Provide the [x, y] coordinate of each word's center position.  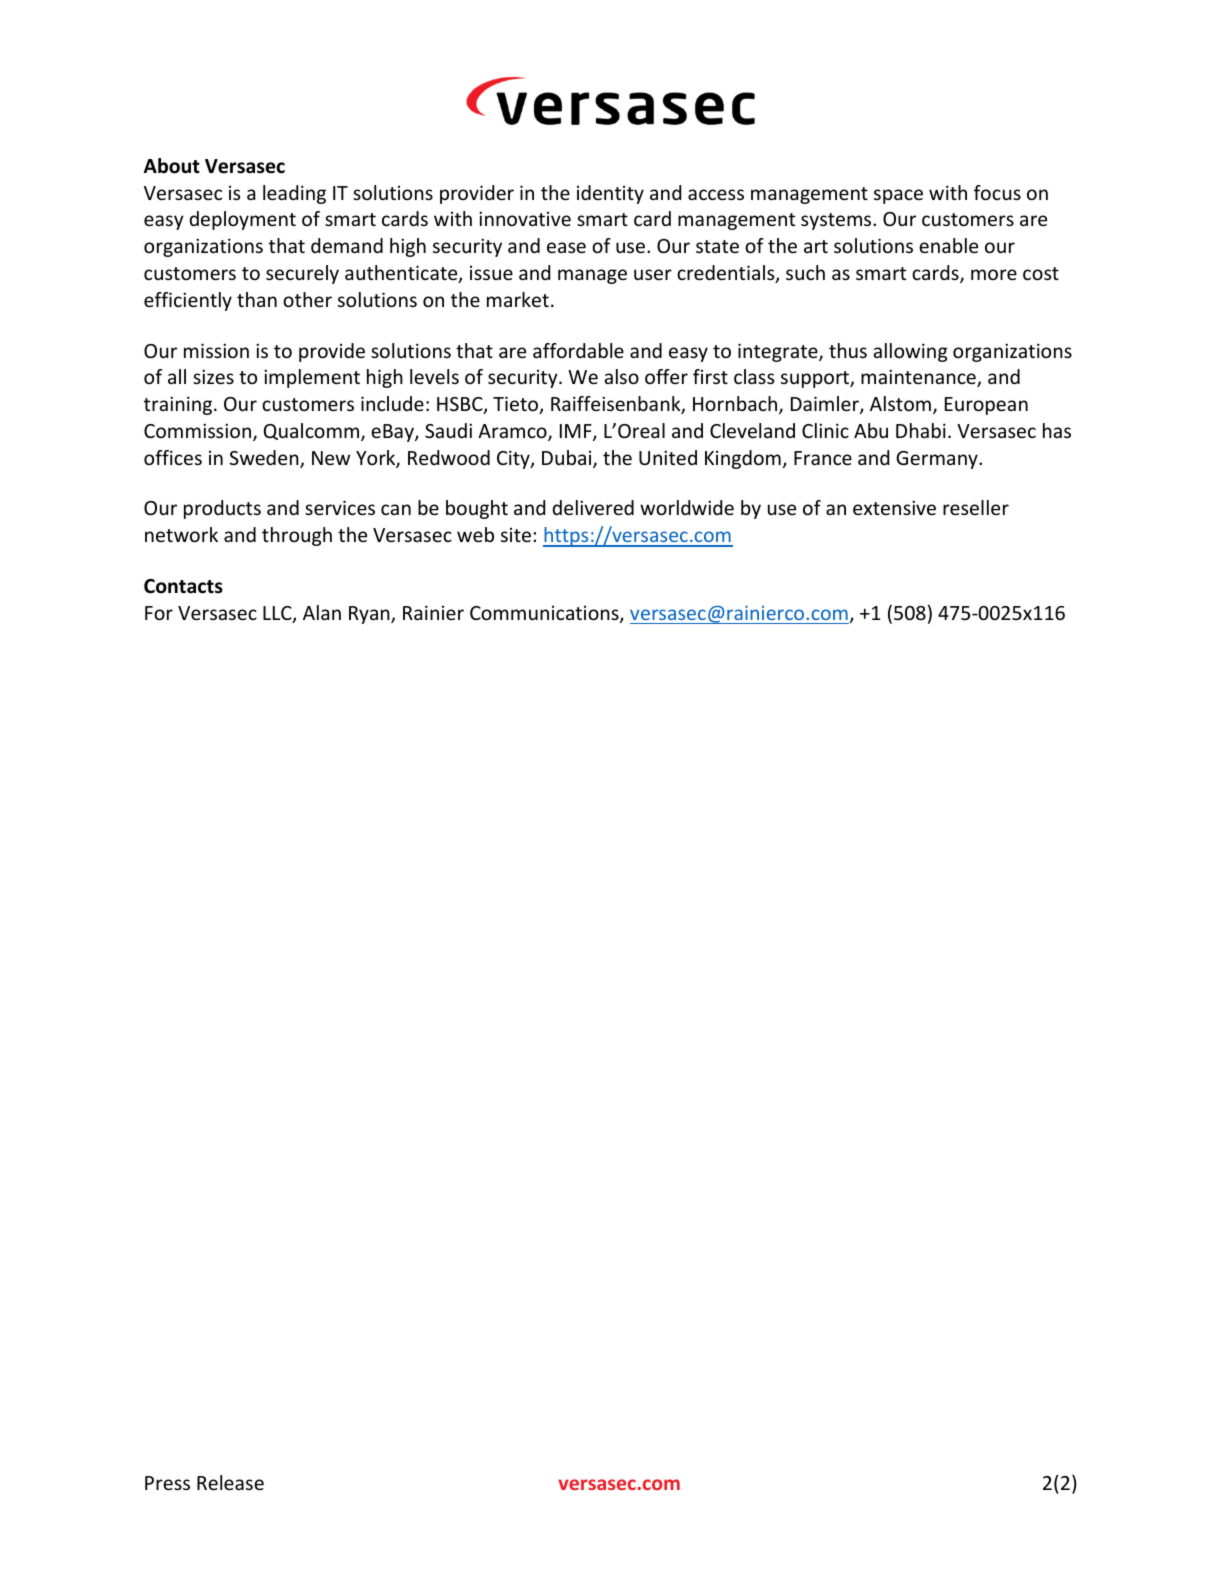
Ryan [370, 615]
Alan [322, 612]
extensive [894, 507]
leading [294, 194]
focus [997, 192]
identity [610, 194]
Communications [545, 614]
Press [167, 1483]
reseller [976, 507]
